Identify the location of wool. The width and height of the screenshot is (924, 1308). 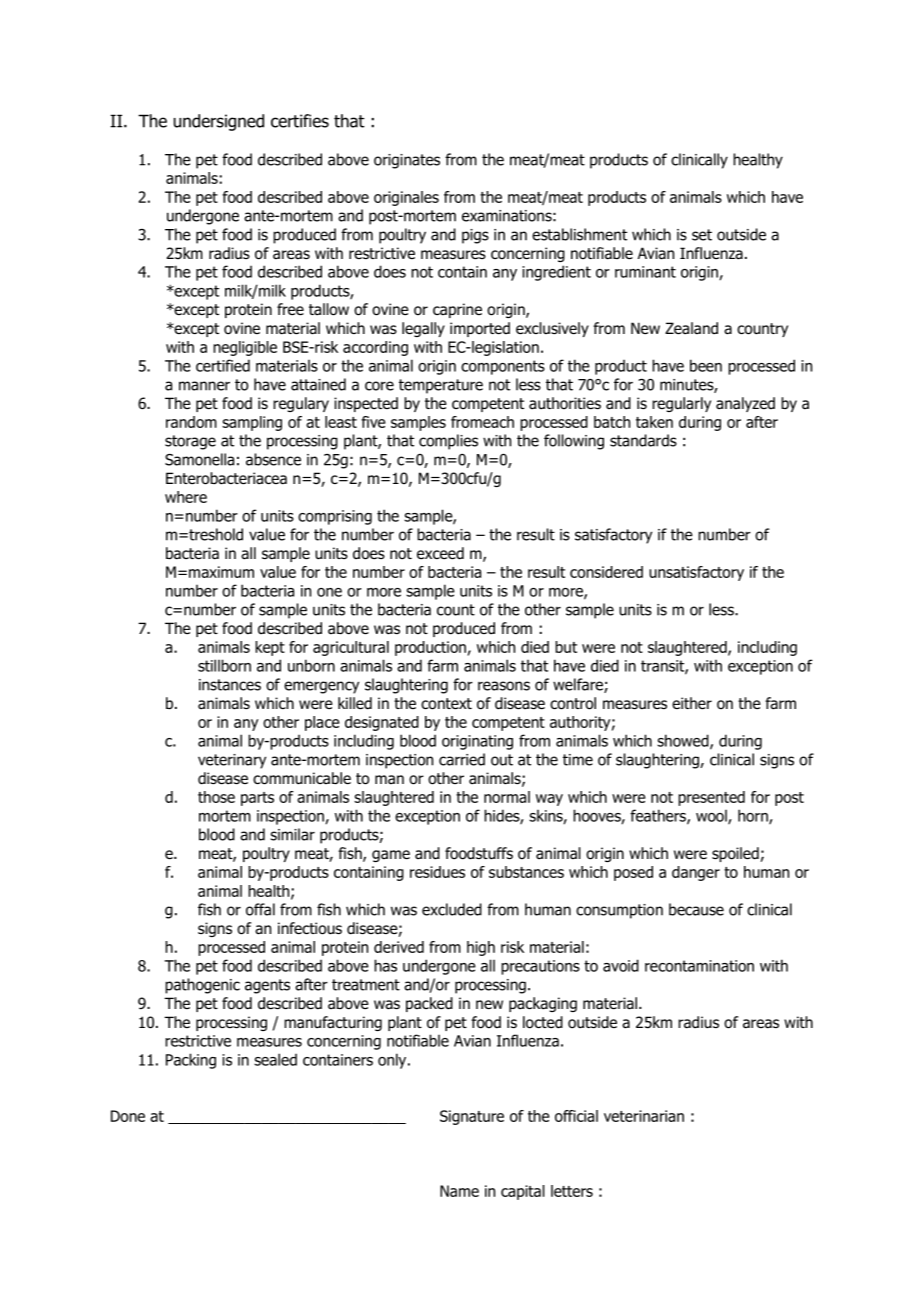
(712, 817).
